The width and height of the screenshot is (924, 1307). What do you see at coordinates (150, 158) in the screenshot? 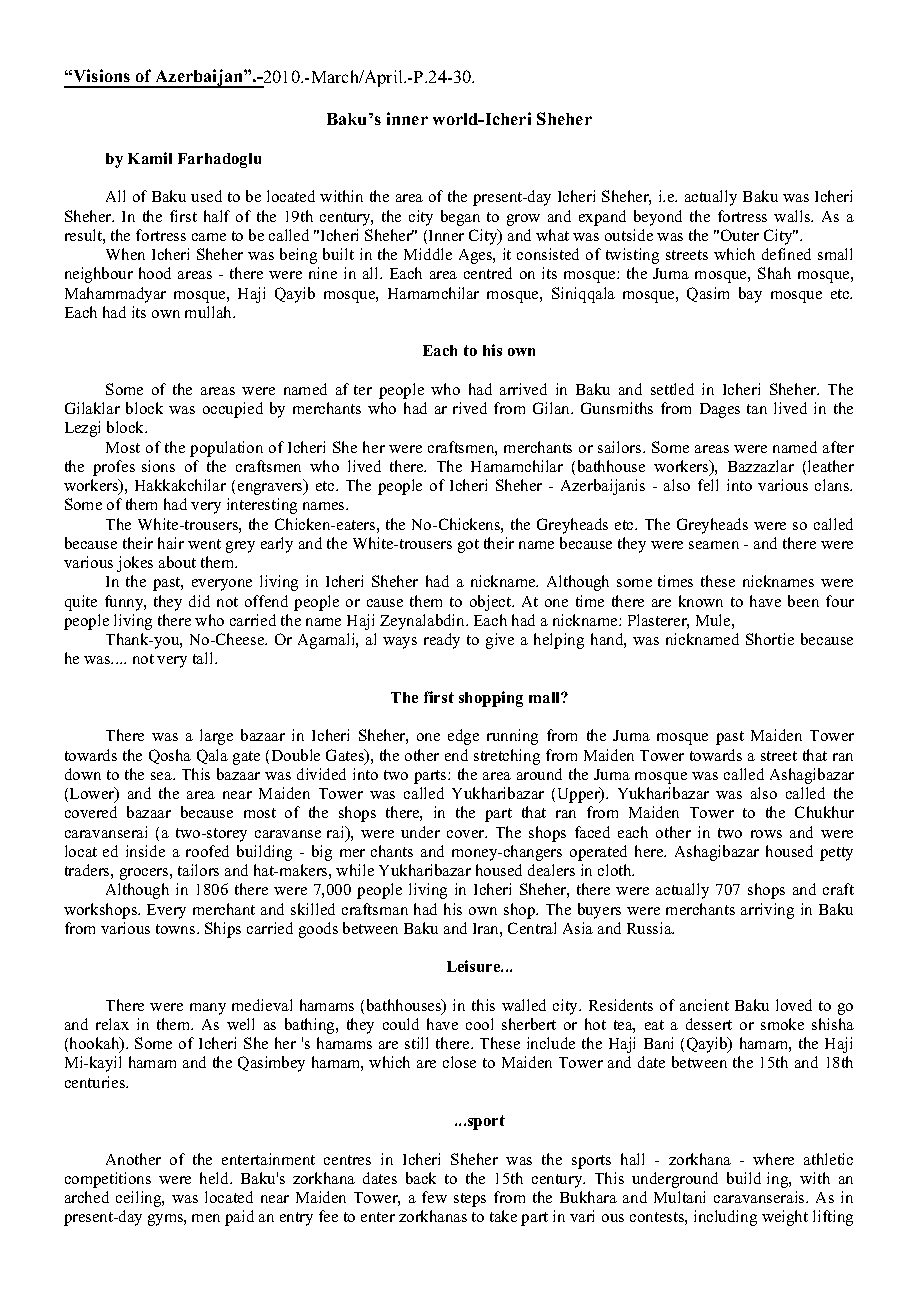
I see `Kamil` at bounding box center [150, 158].
